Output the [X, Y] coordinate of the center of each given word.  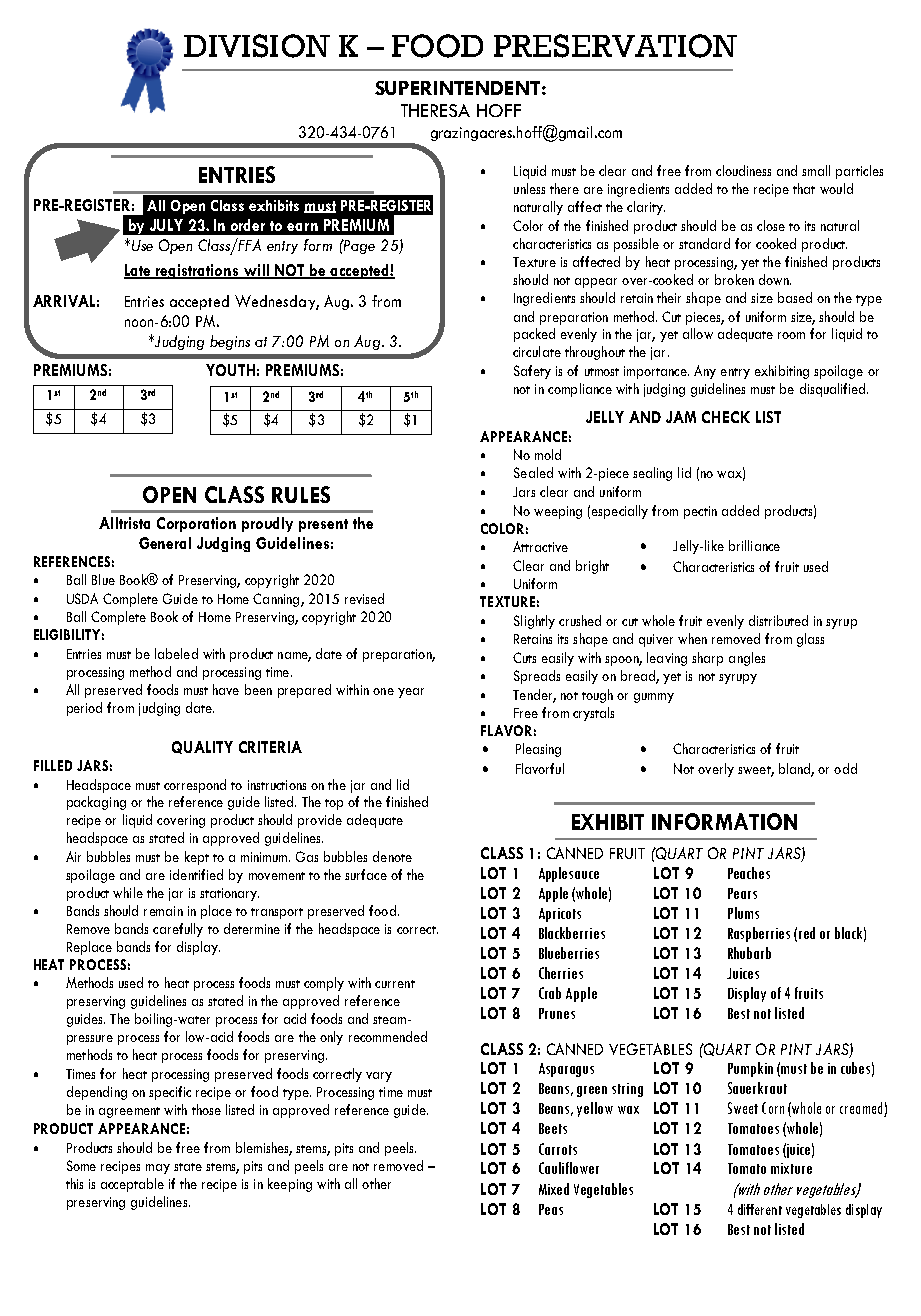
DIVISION [257, 46]
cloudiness [743, 170]
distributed [778, 620]
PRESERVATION [615, 46]
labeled [176, 653]
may [158, 1169]
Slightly [534, 622]
